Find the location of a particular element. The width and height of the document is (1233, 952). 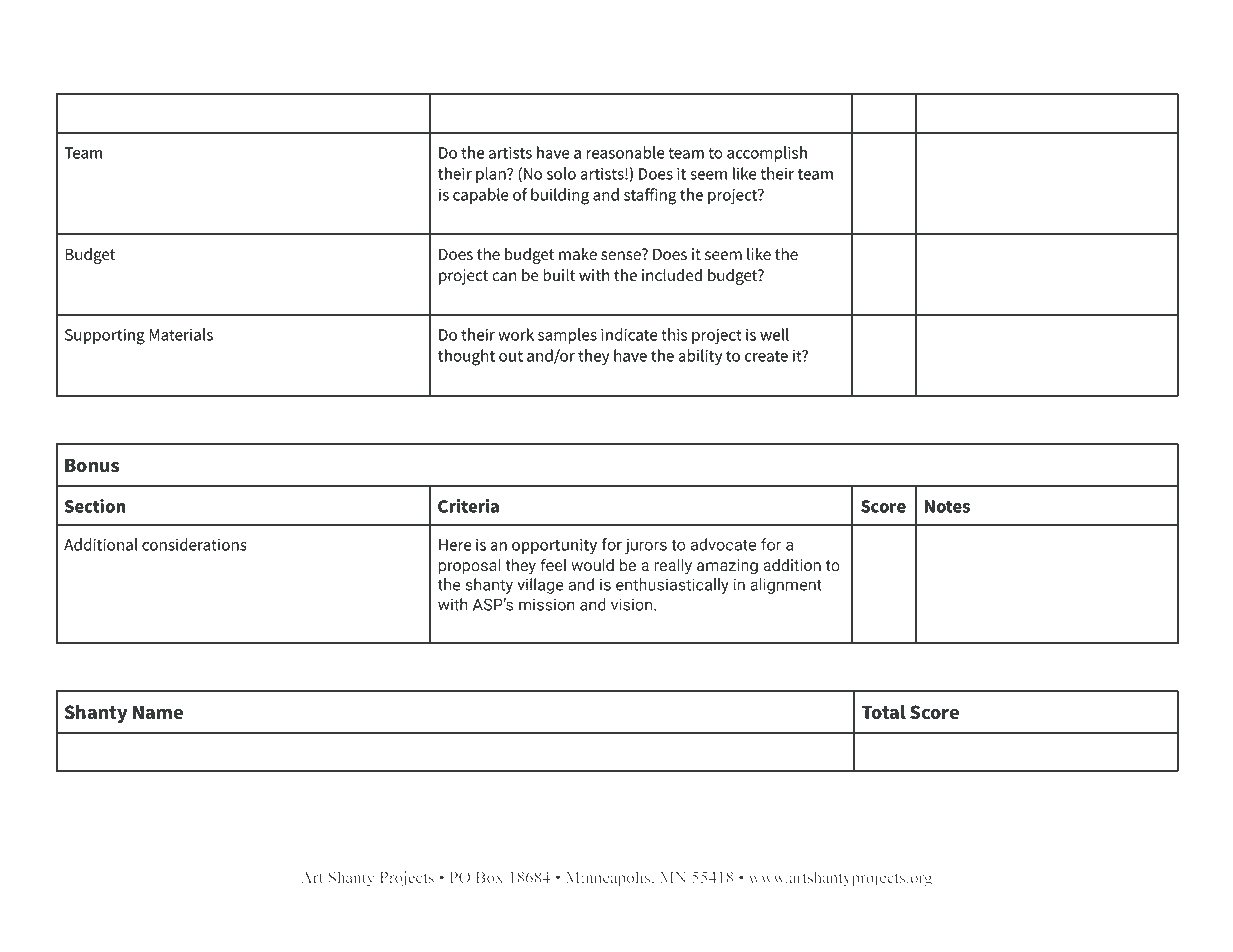

Minneapolis is located at coordinates (609, 879).
